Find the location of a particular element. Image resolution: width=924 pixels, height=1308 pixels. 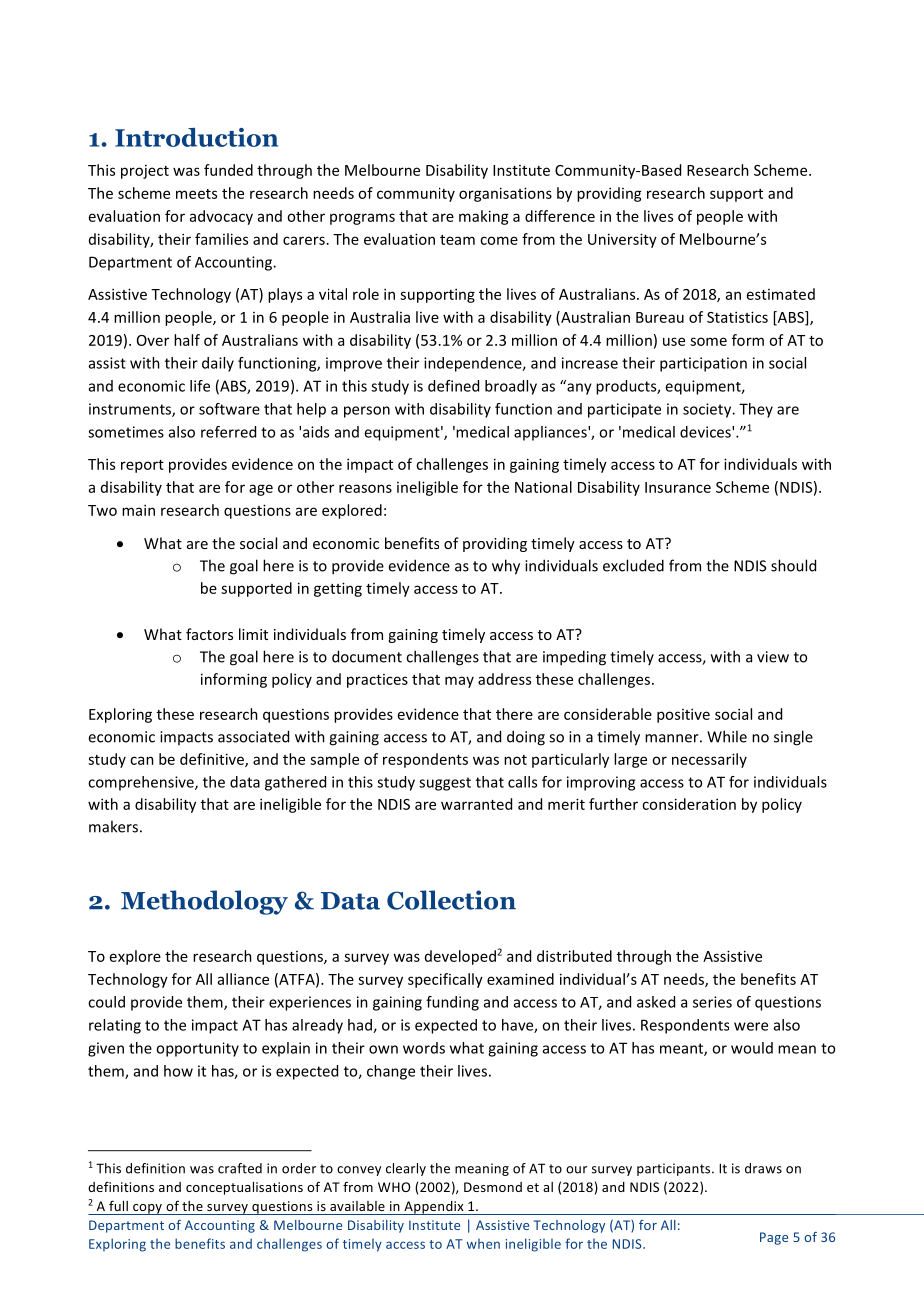

defined is located at coordinates (453, 386).
